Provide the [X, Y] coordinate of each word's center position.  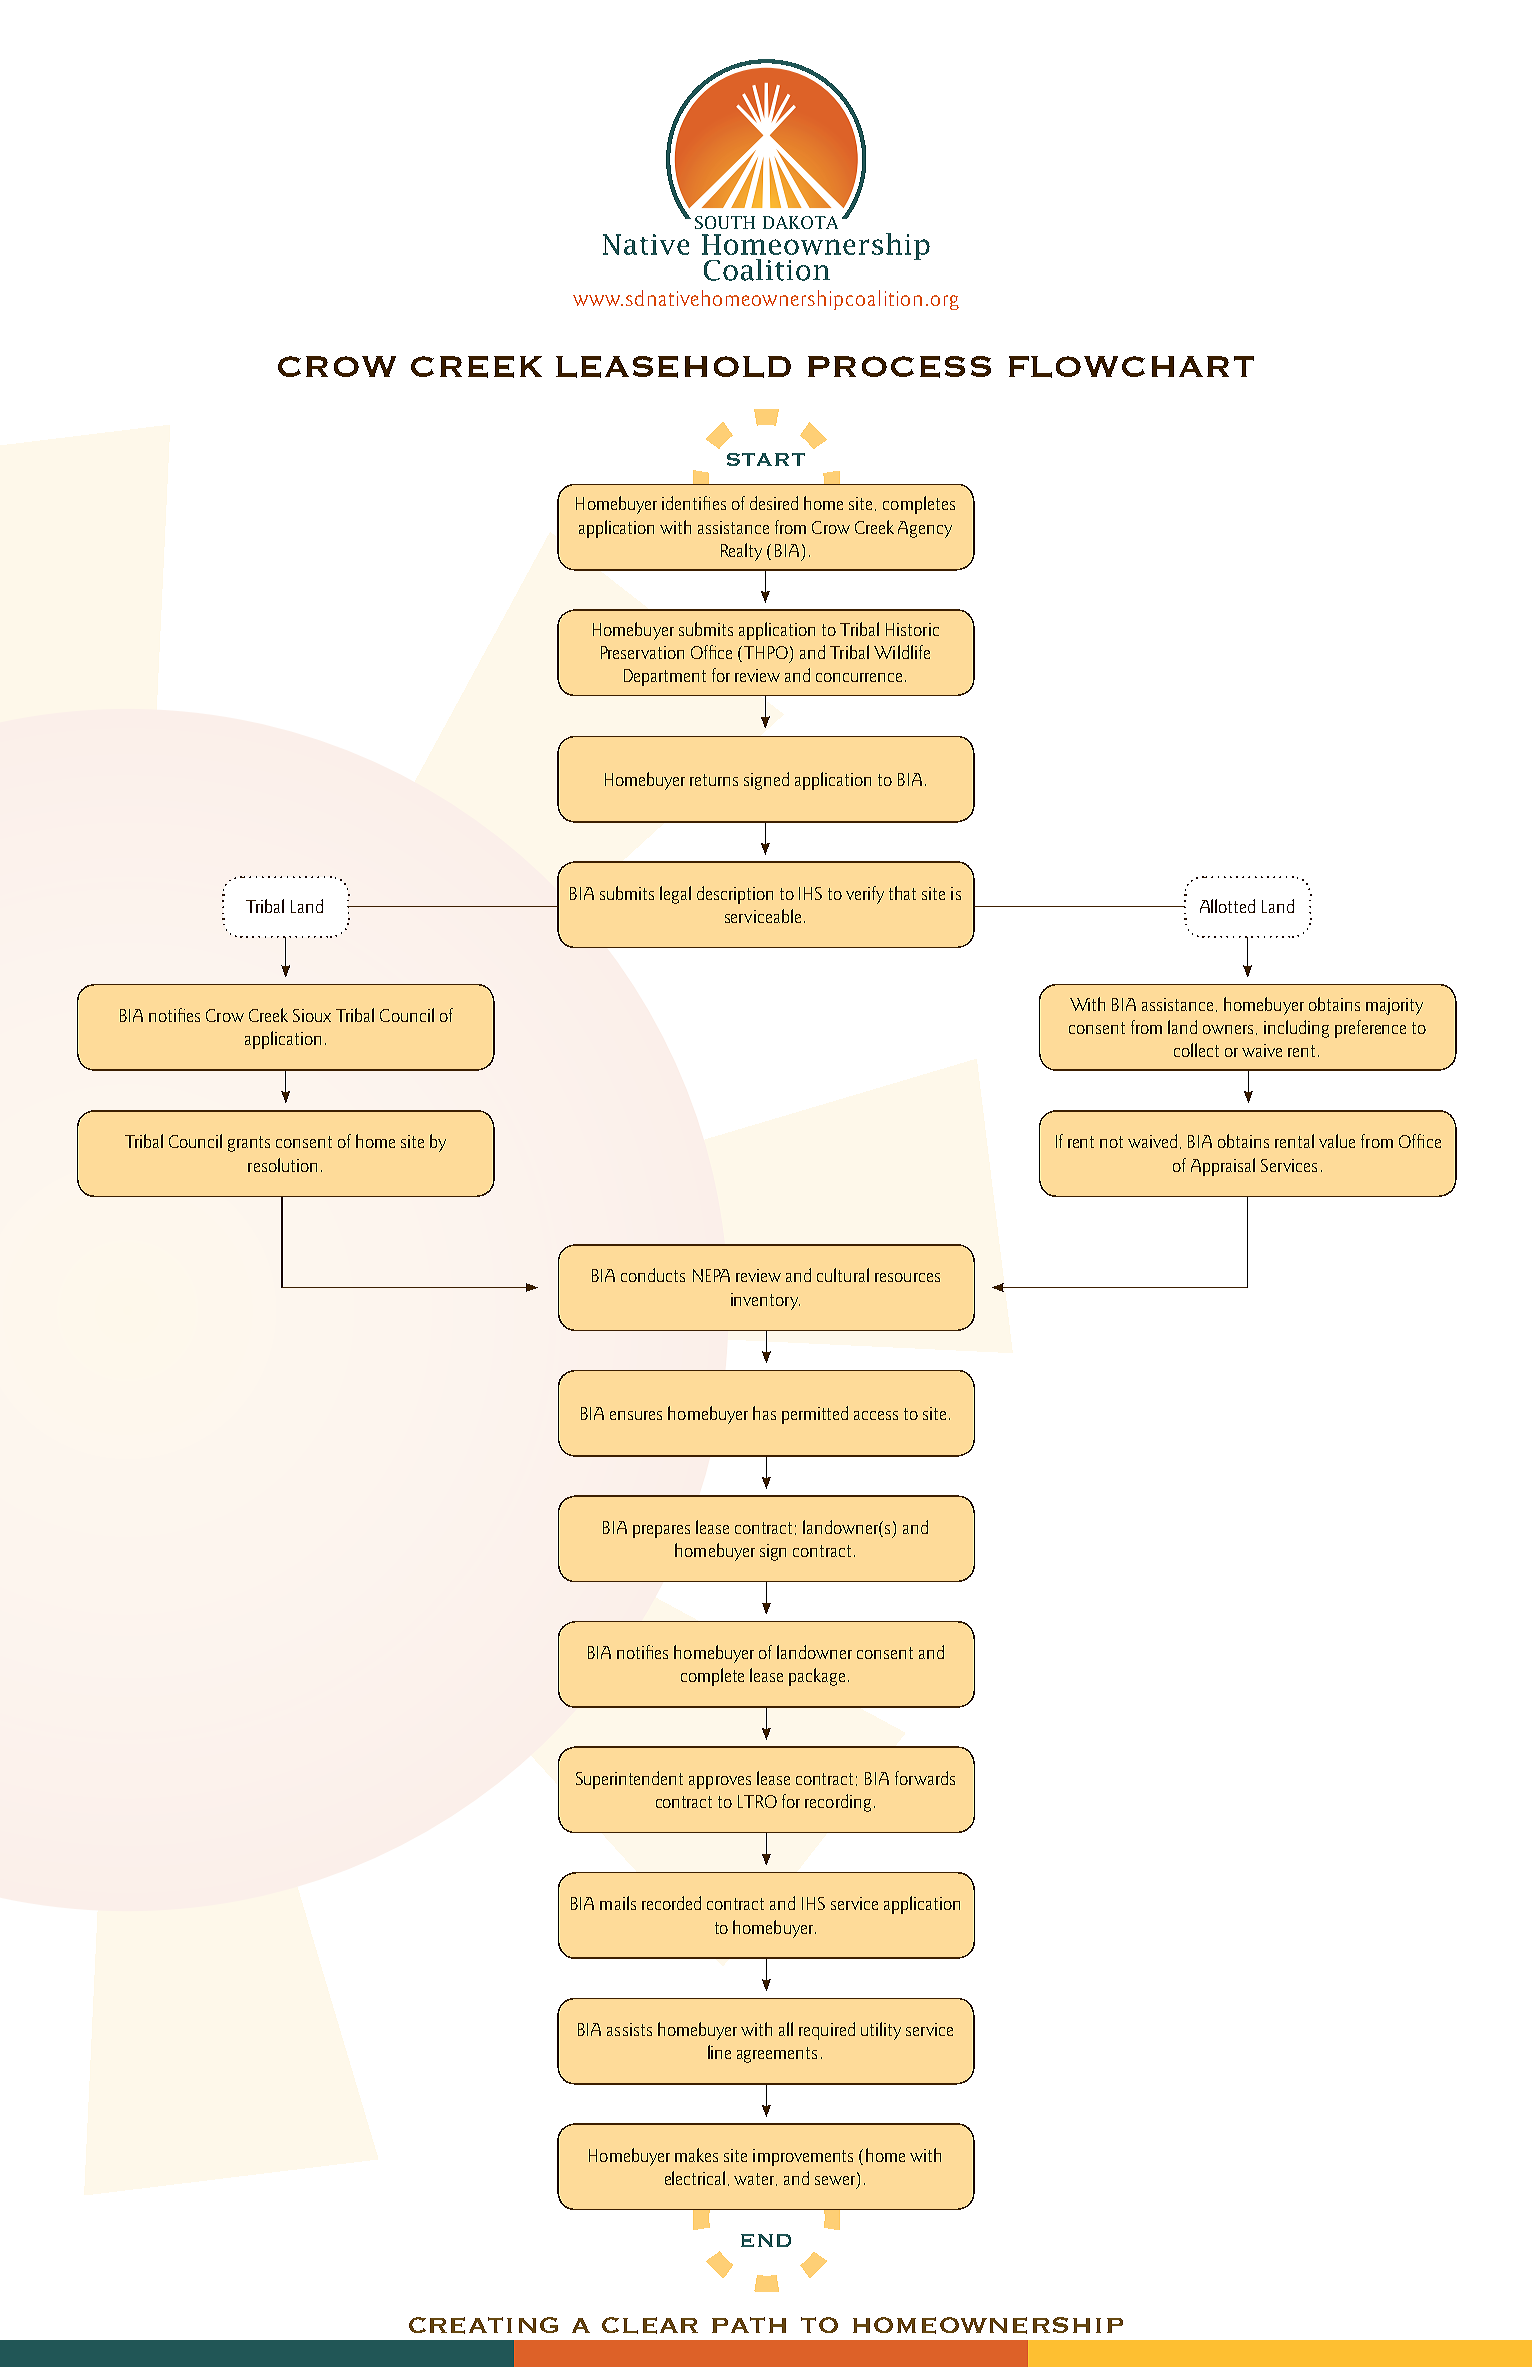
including [1296, 1029]
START [766, 459]
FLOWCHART [1131, 367]
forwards [925, 1778]
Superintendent [629, 1780]
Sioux [312, 1015]
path [749, 2325]
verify [865, 895]
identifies [694, 503]
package [817, 1677]
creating [483, 2325]
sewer [836, 2179]
